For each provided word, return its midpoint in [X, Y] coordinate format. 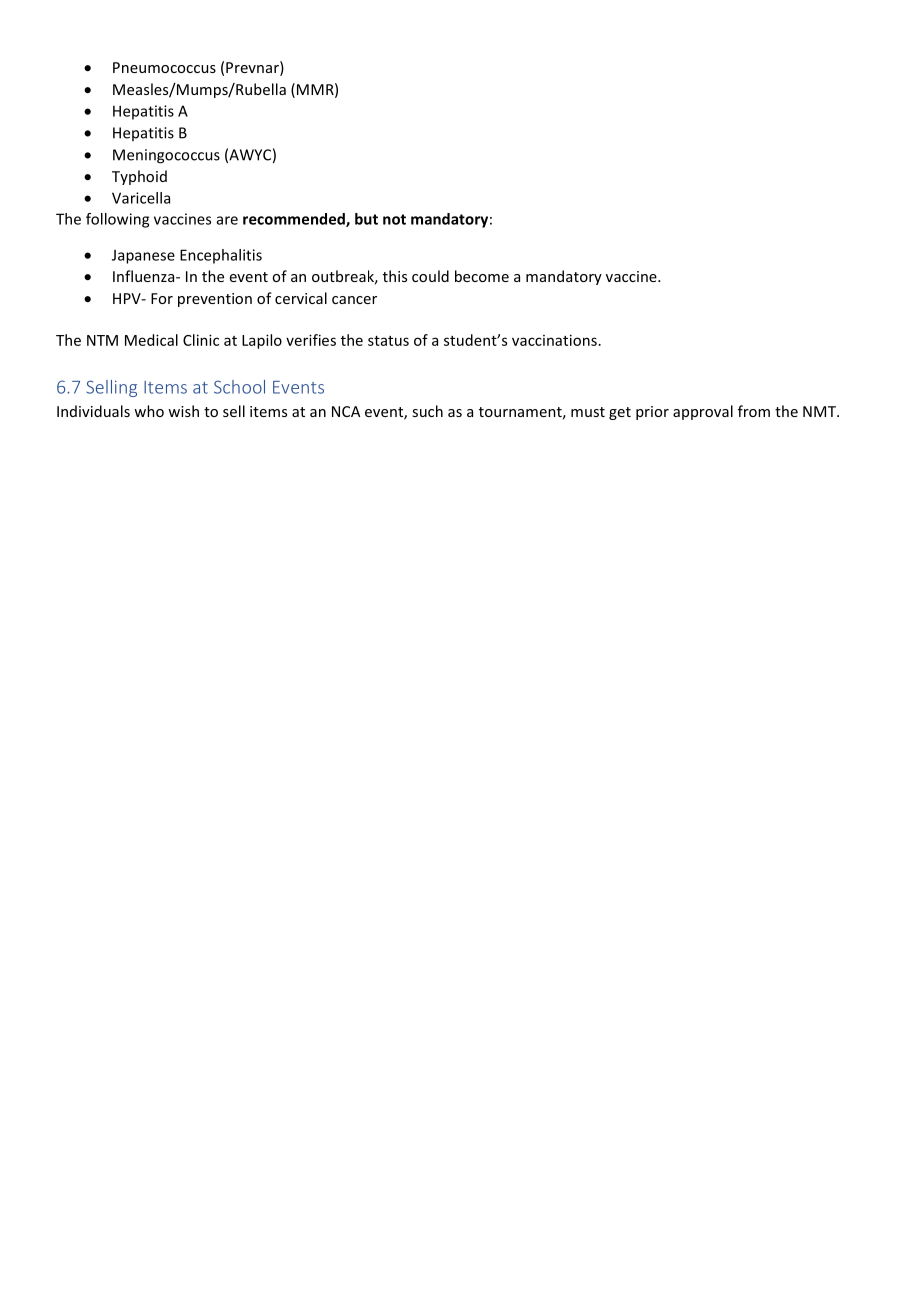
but [366, 219]
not [394, 219]
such [427, 411]
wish [183, 411]
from [754, 411]
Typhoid [139, 177]
